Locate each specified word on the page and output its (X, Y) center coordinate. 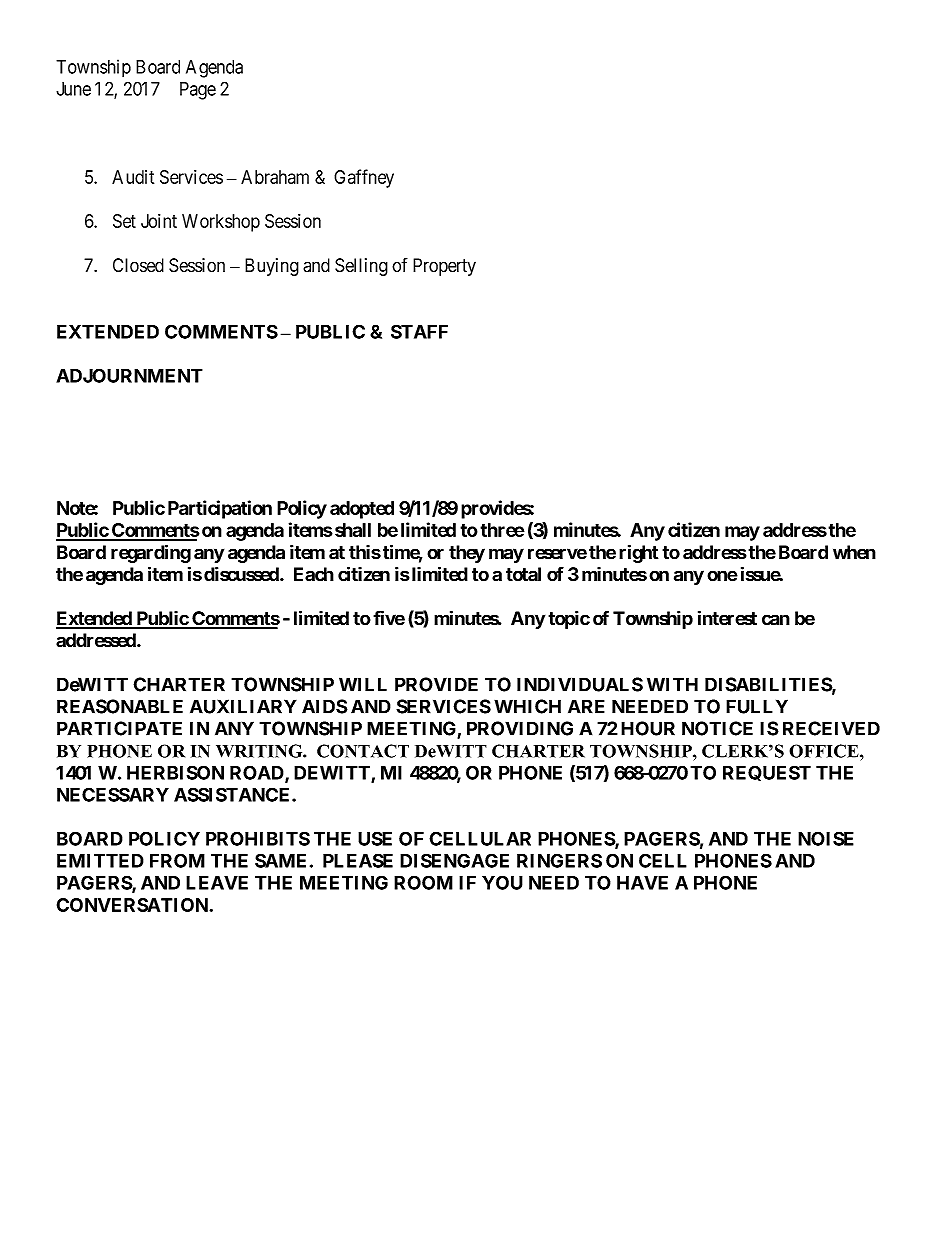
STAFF (419, 331)
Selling (361, 267)
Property (444, 267)
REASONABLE (120, 706)
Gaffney (364, 178)
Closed (138, 265)
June (73, 89)
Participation (220, 509)
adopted (362, 510)
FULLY (757, 706)
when (854, 552)
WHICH (527, 706)
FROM (177, 860)
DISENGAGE (454, 860)
